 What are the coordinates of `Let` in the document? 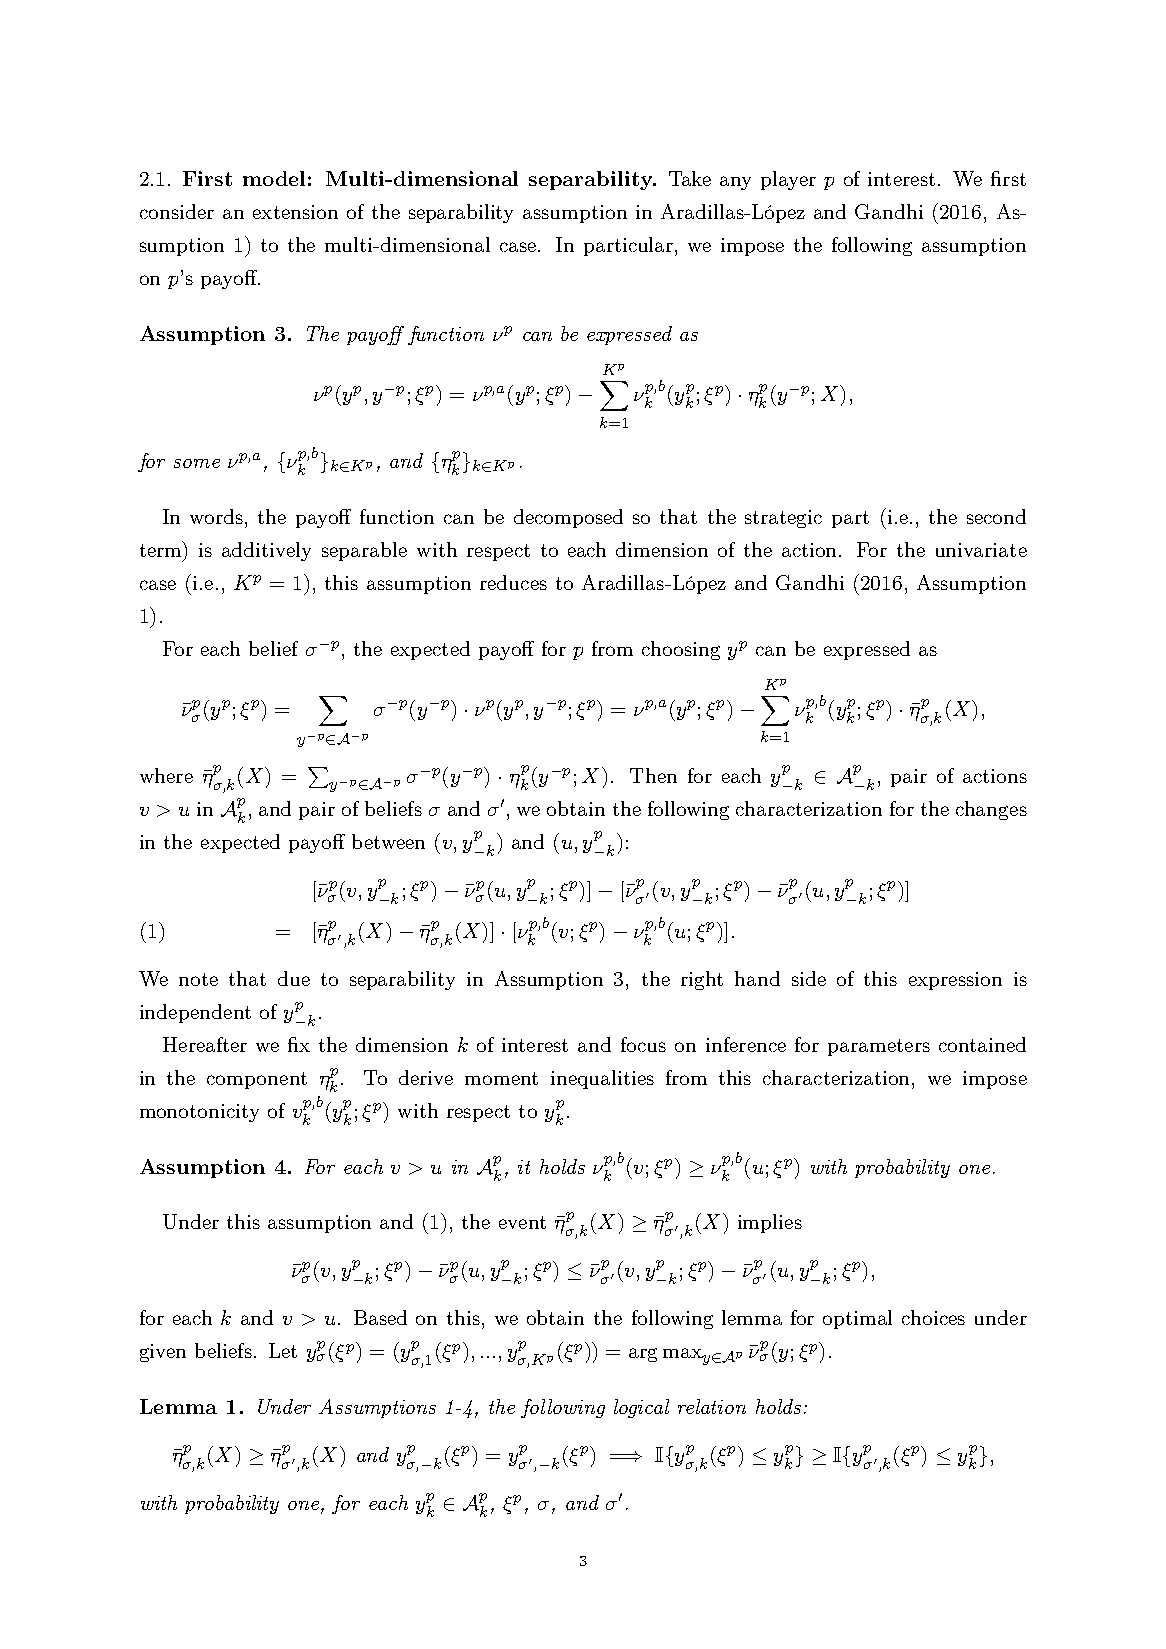 It's located at (283, 1350).
